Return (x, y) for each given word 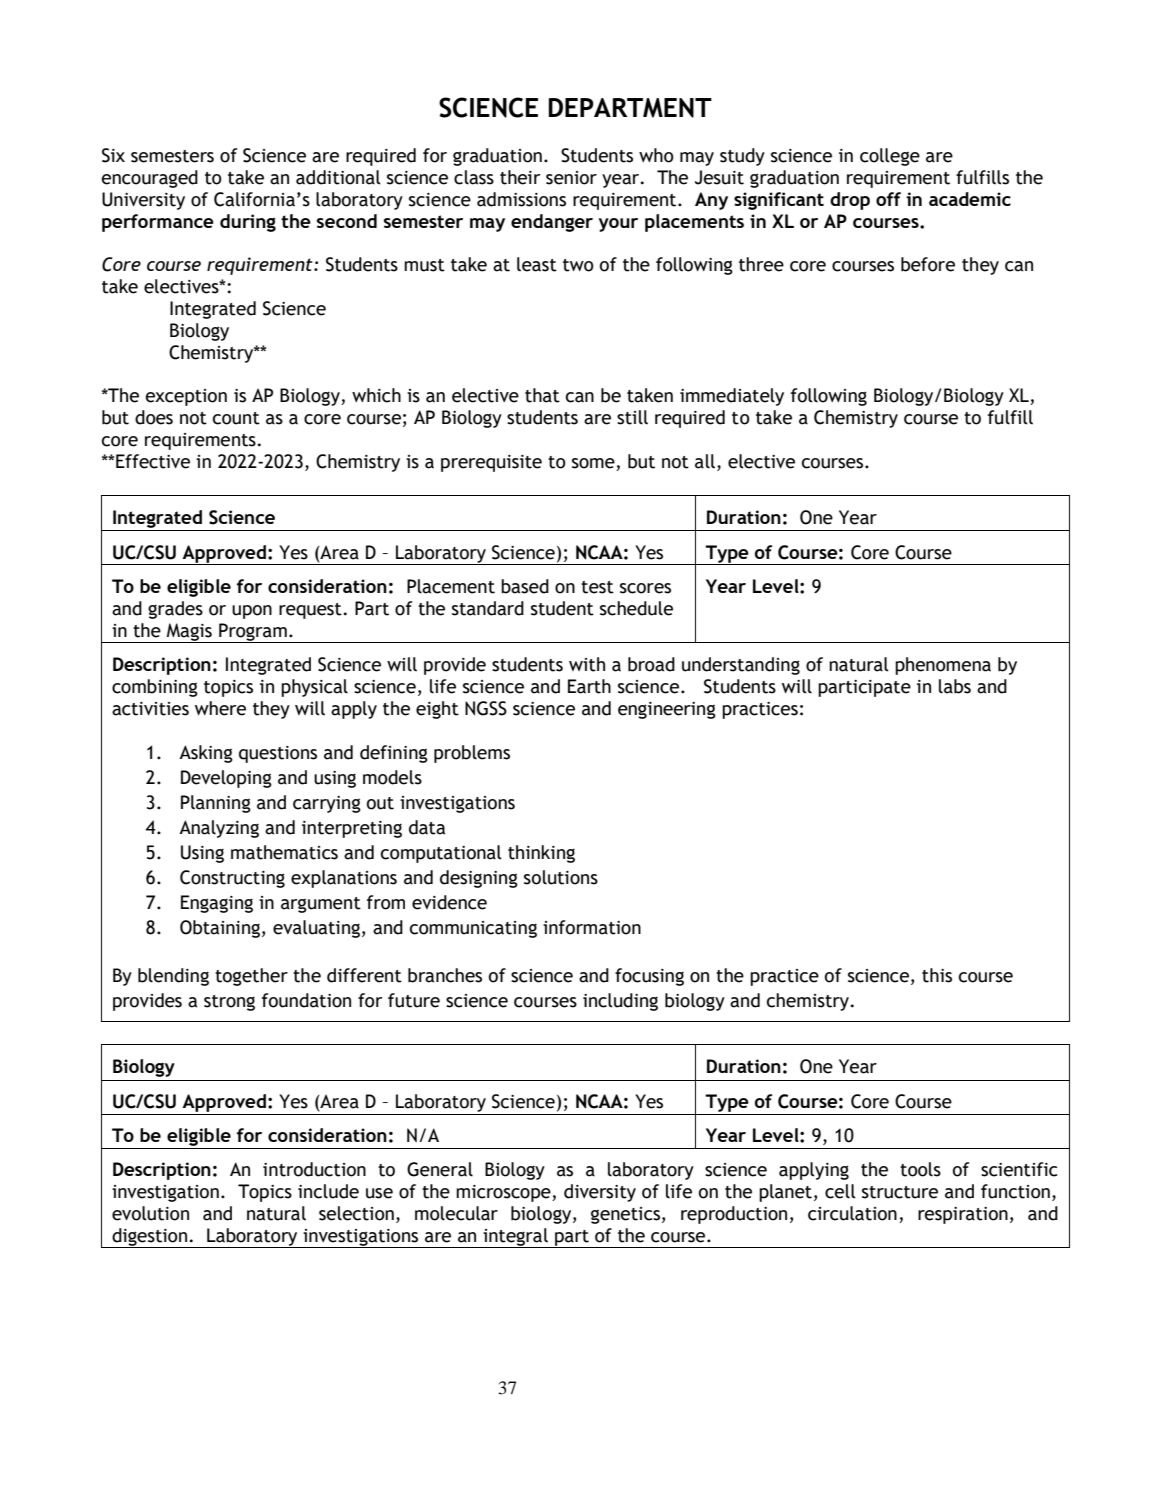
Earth (589, 686)
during (248, 223)
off (888, 199)
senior (571, 178)
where (220, 708)
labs (955, 686)
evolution (150, 1213)
